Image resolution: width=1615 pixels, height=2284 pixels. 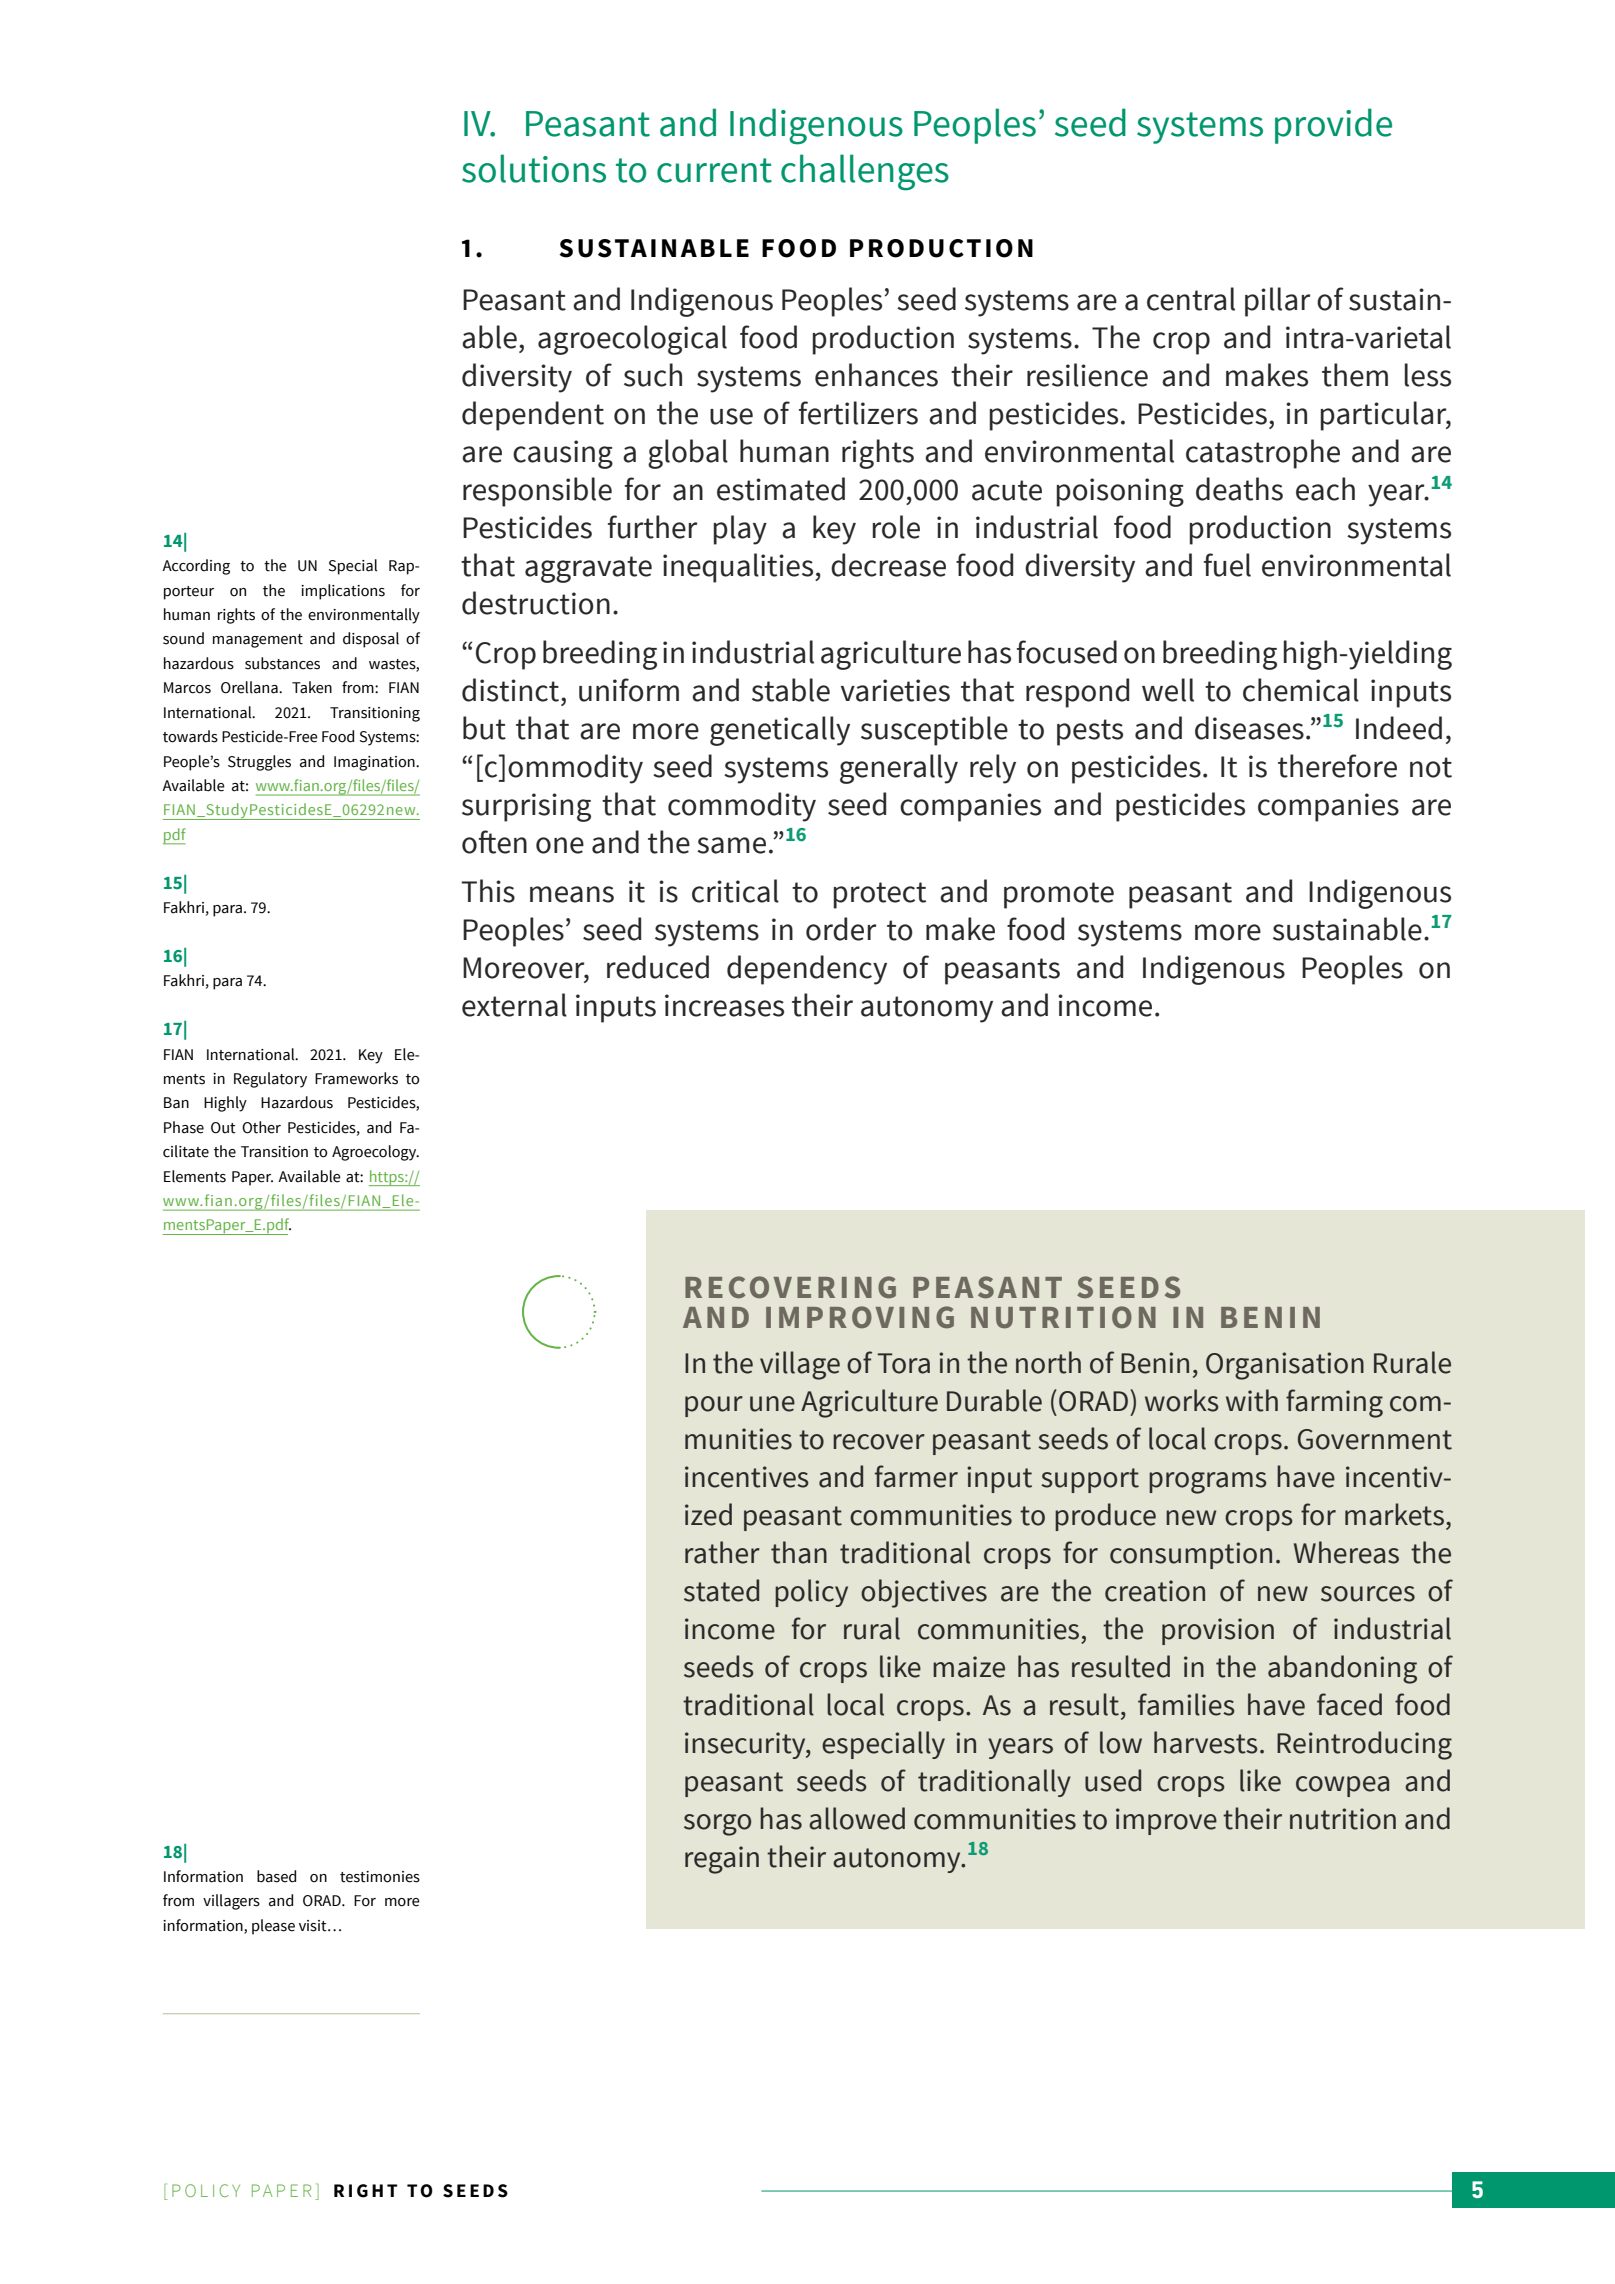 I want to click on Regulatory, so click(x=270, y=1080).
